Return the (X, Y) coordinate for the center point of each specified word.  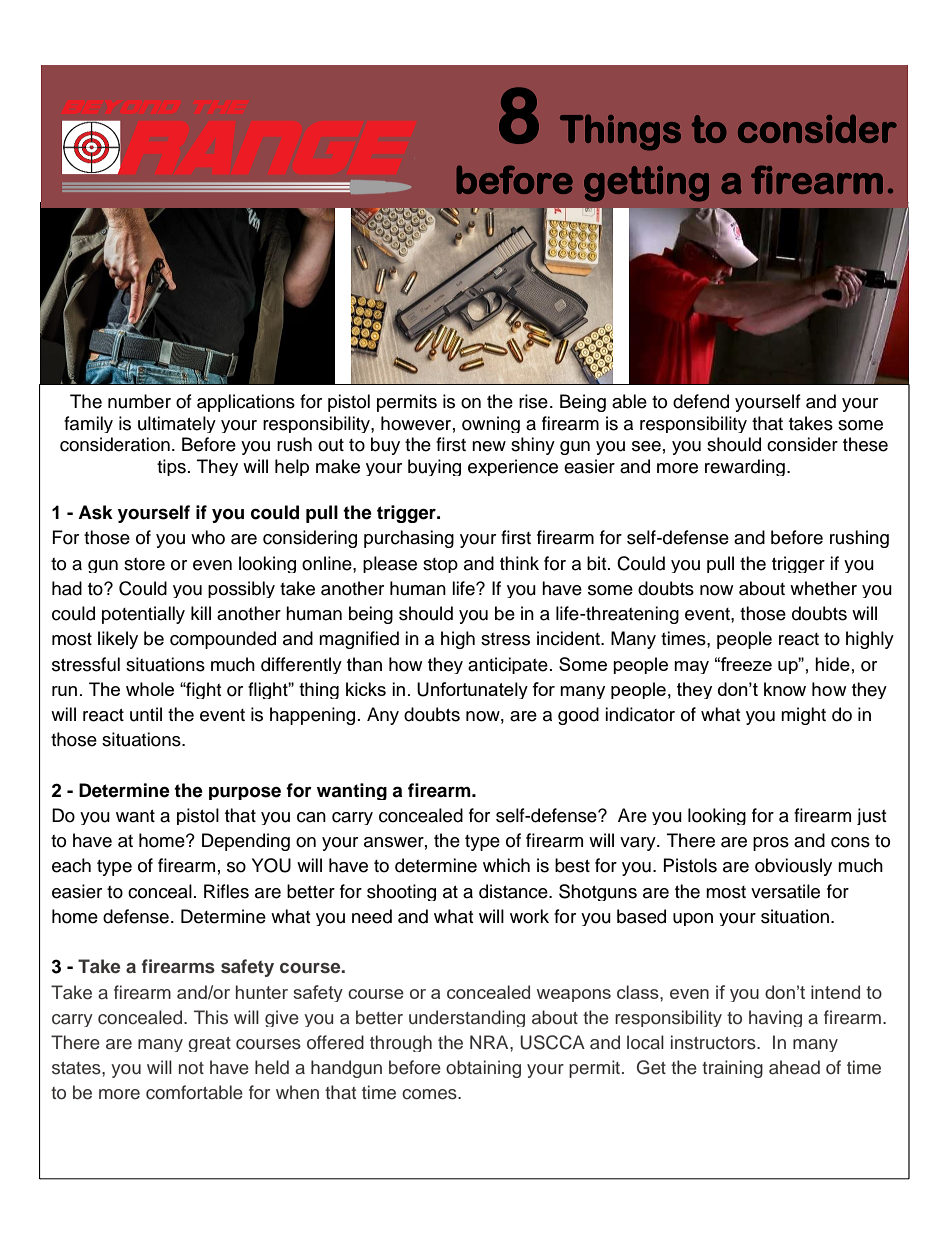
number (139, 401)
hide (832, 664)
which (506, 865)
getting (646, 184)
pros (771, 844)
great (209, 1044)
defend (701, 401)
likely (118, 640)
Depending (246, 842)
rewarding (745, 467)
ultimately (177, 424)
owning (491, 424)
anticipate (508, 665)
